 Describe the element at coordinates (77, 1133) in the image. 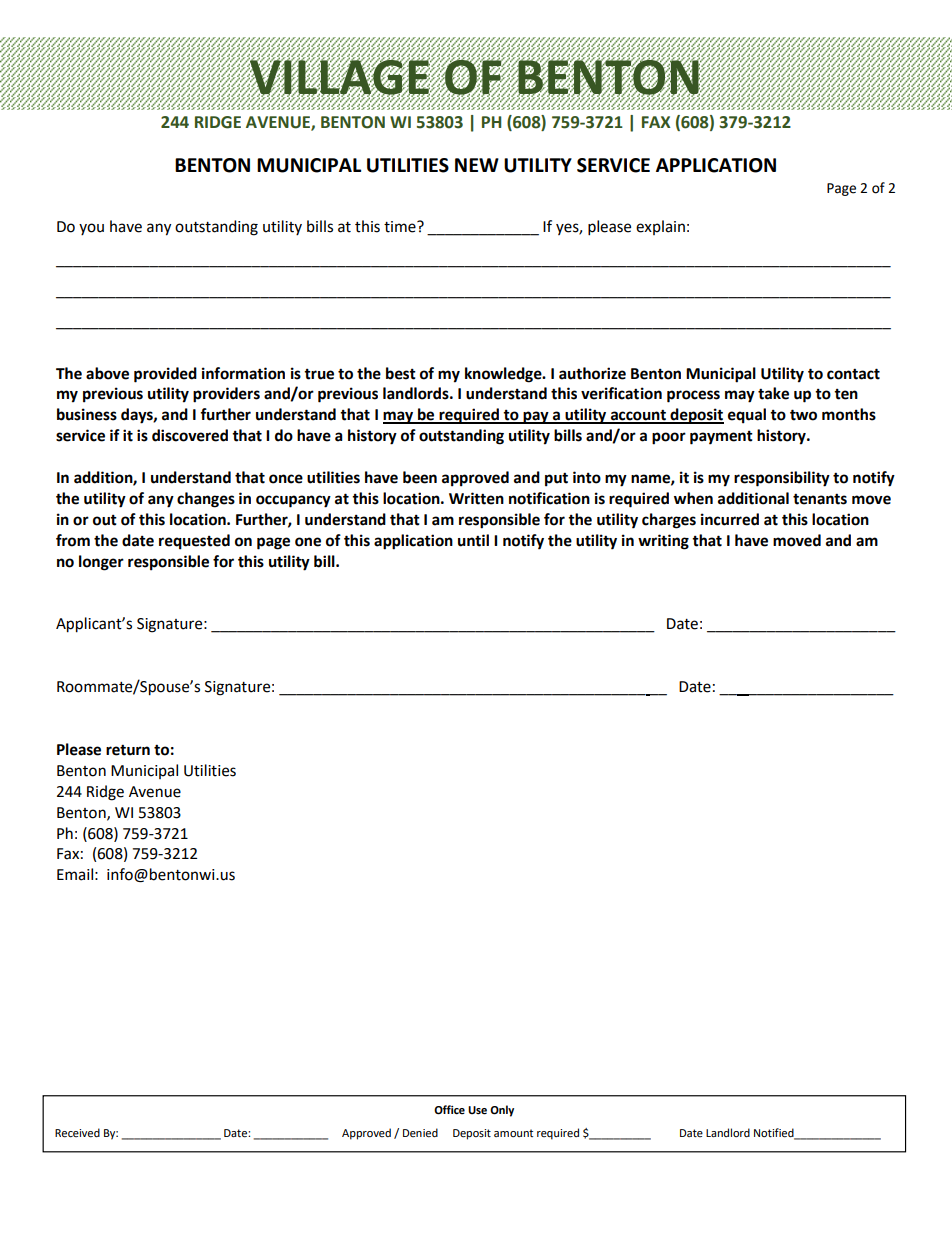

I see `Received` at that location.
